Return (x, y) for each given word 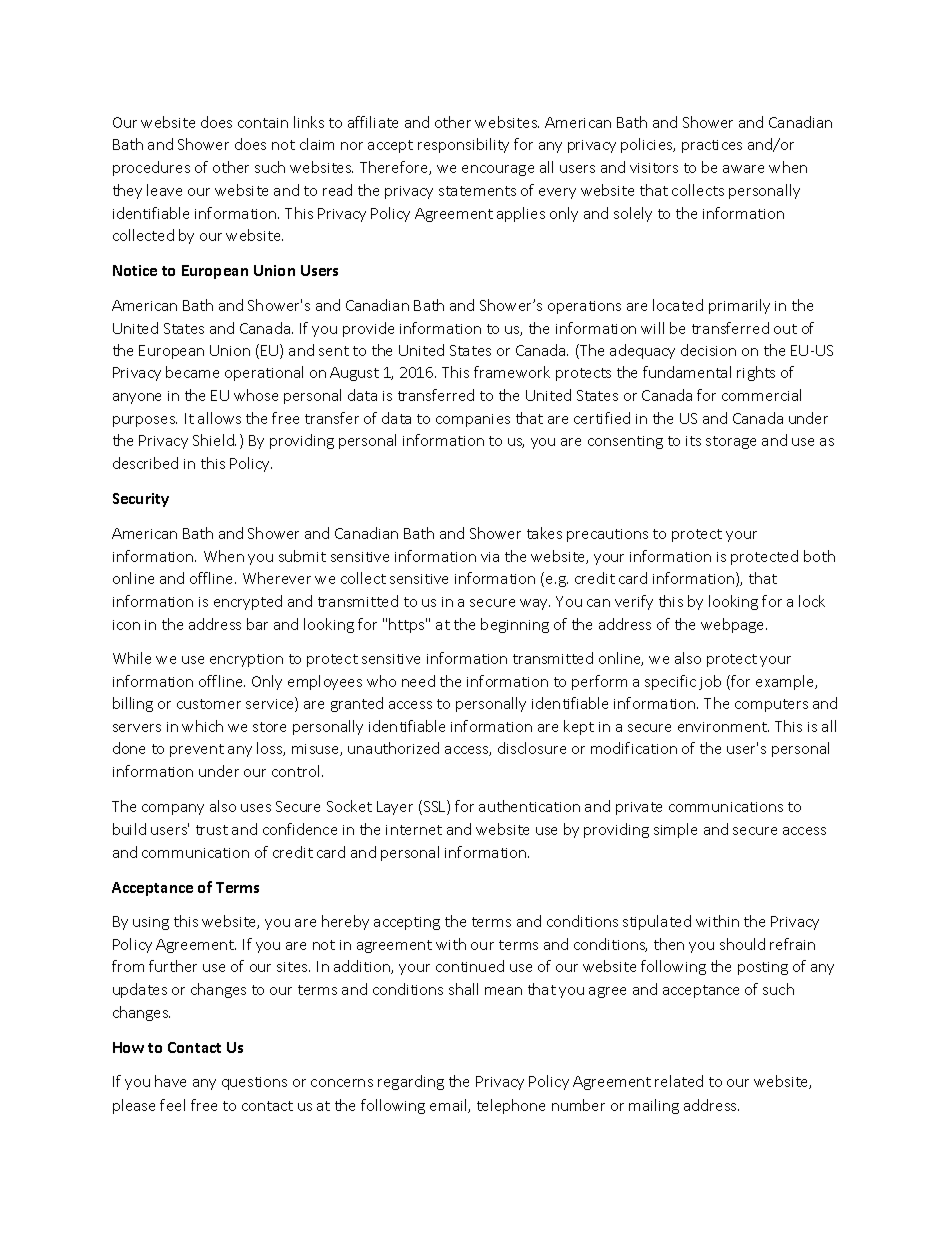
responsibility (463, 145)
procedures (151, 168)
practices (712, 146)
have (170, 1081)
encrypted (248, 602)
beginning (515, 625)
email (449, 1106)
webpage (734, 625)
